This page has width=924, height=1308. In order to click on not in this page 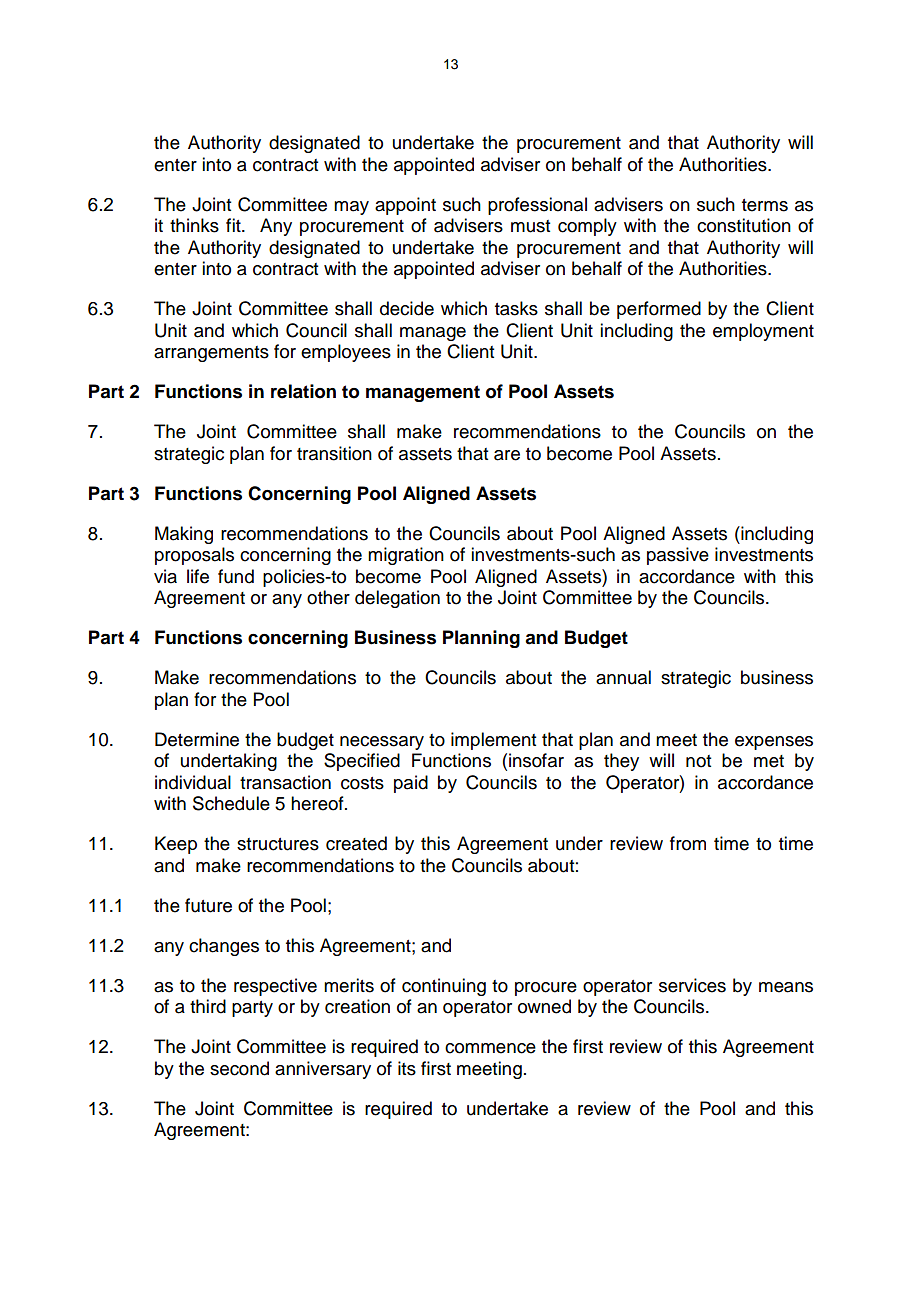, I will do `click(698, 761)`.
